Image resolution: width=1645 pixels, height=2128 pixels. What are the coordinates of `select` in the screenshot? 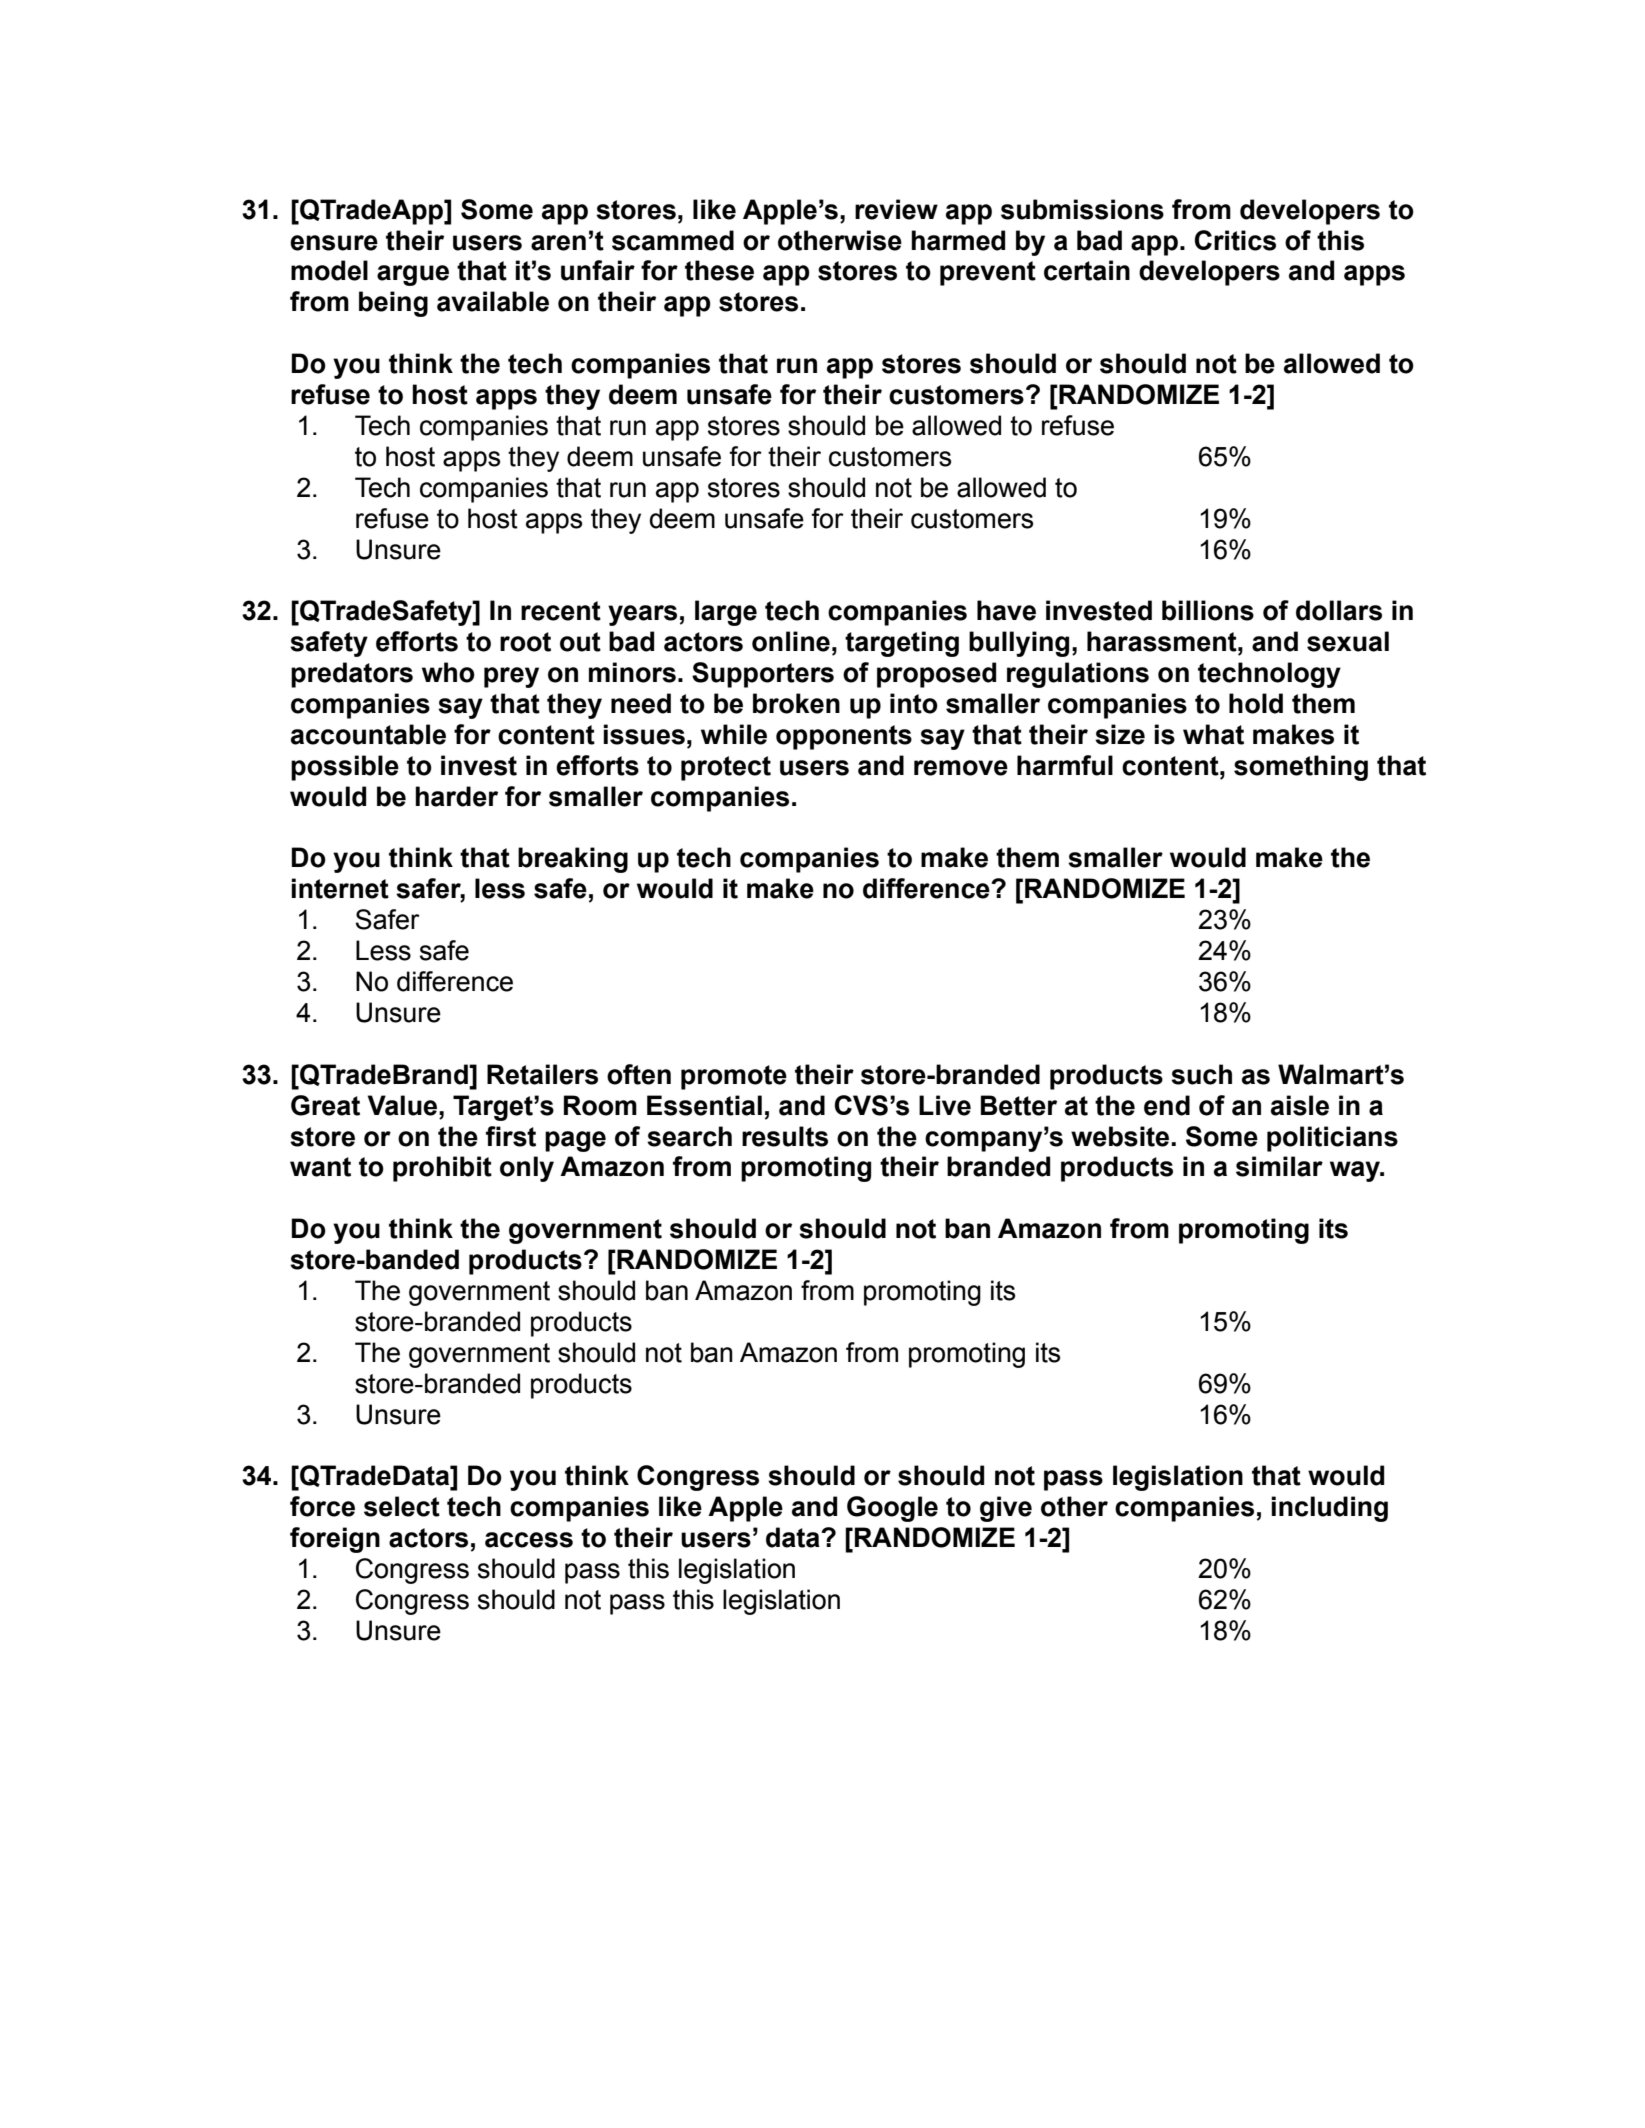 It's located at (402, 1506).
